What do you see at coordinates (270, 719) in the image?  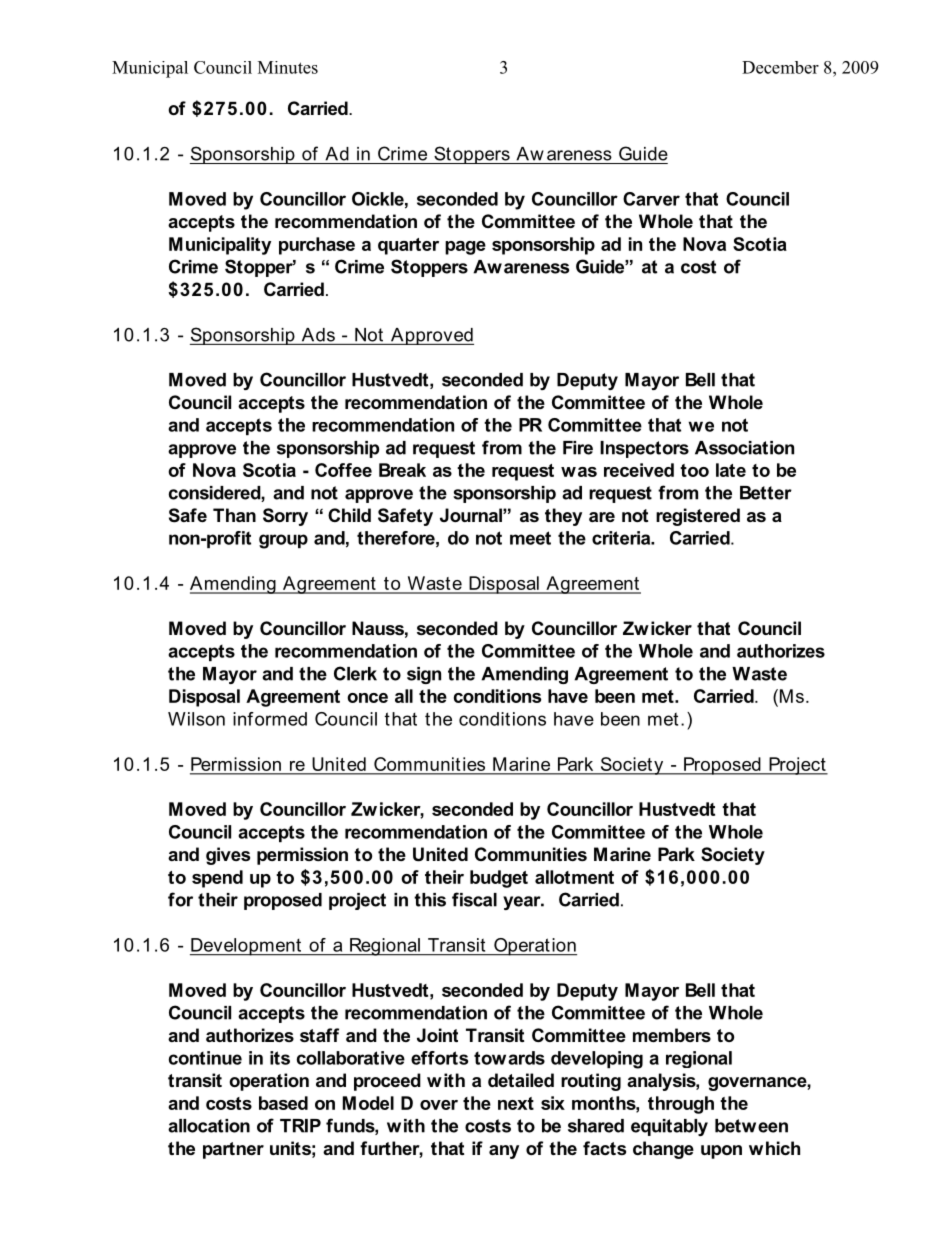 I see `informed` at bounding box center [270, 719].
